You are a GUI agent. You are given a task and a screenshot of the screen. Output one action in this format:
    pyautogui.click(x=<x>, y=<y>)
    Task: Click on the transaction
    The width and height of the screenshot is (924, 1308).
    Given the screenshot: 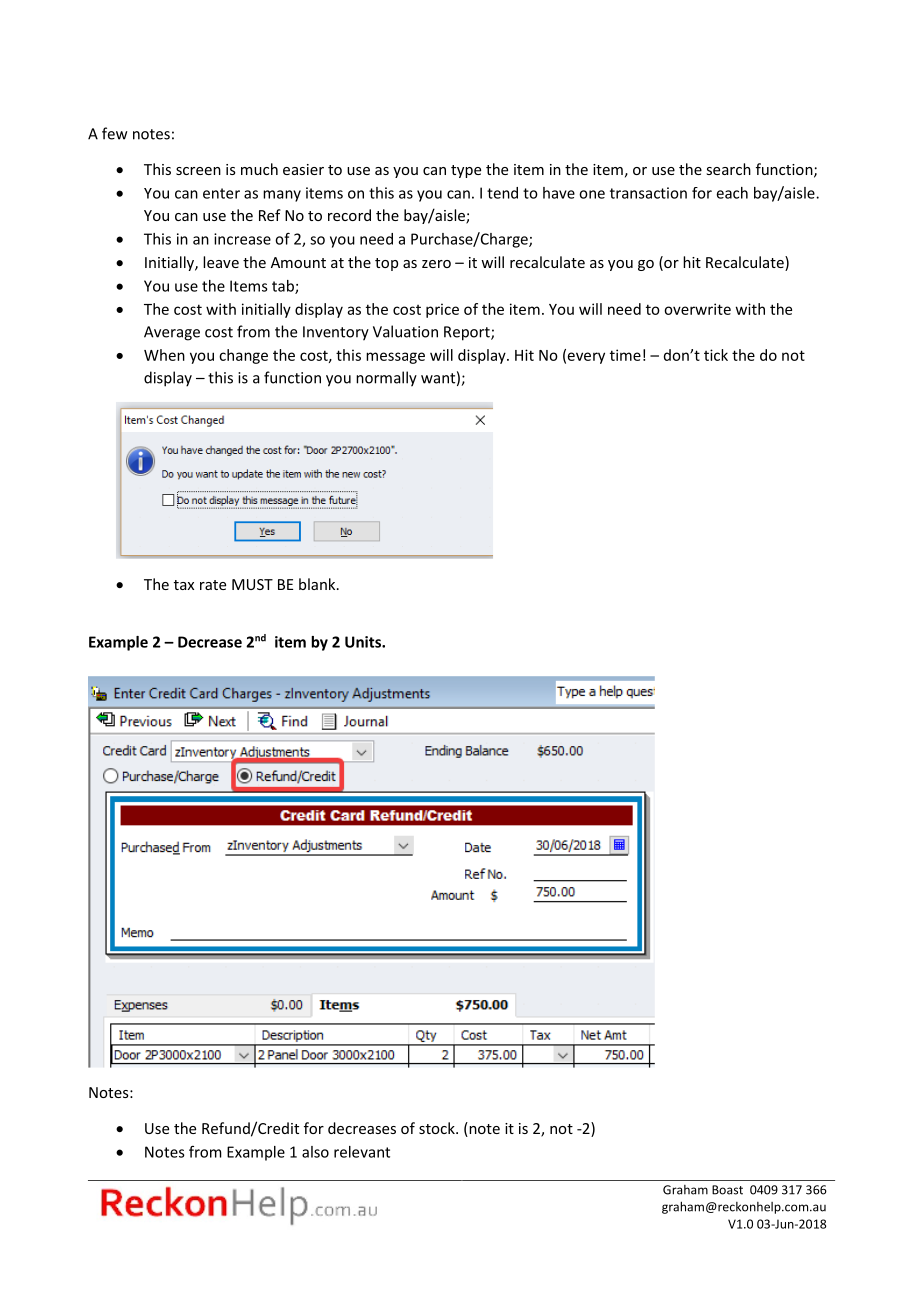 What is the action you would take?
    pyautogui.click(x=648, y=193)
